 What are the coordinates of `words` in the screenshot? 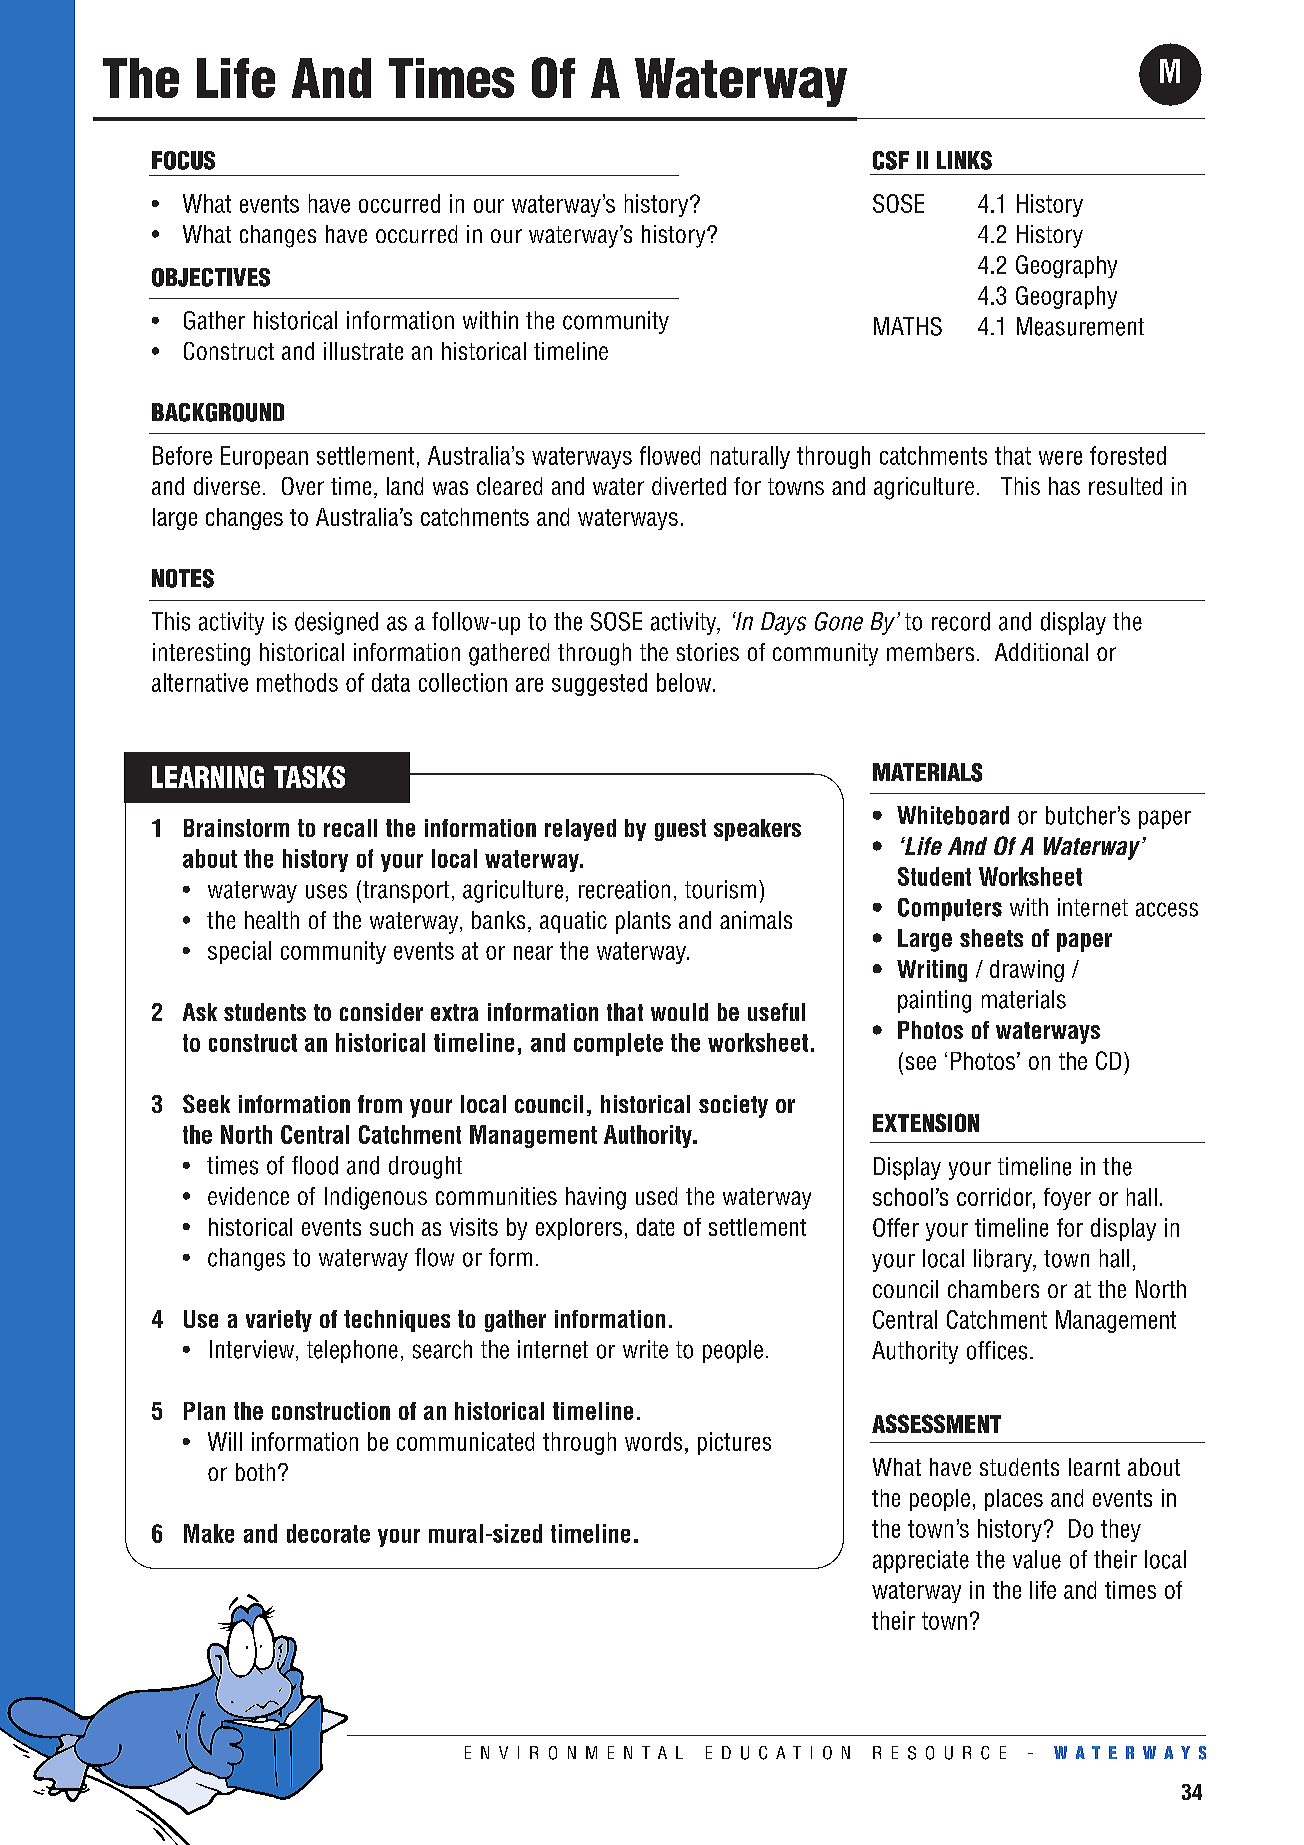 It's located at (653, 1441).
